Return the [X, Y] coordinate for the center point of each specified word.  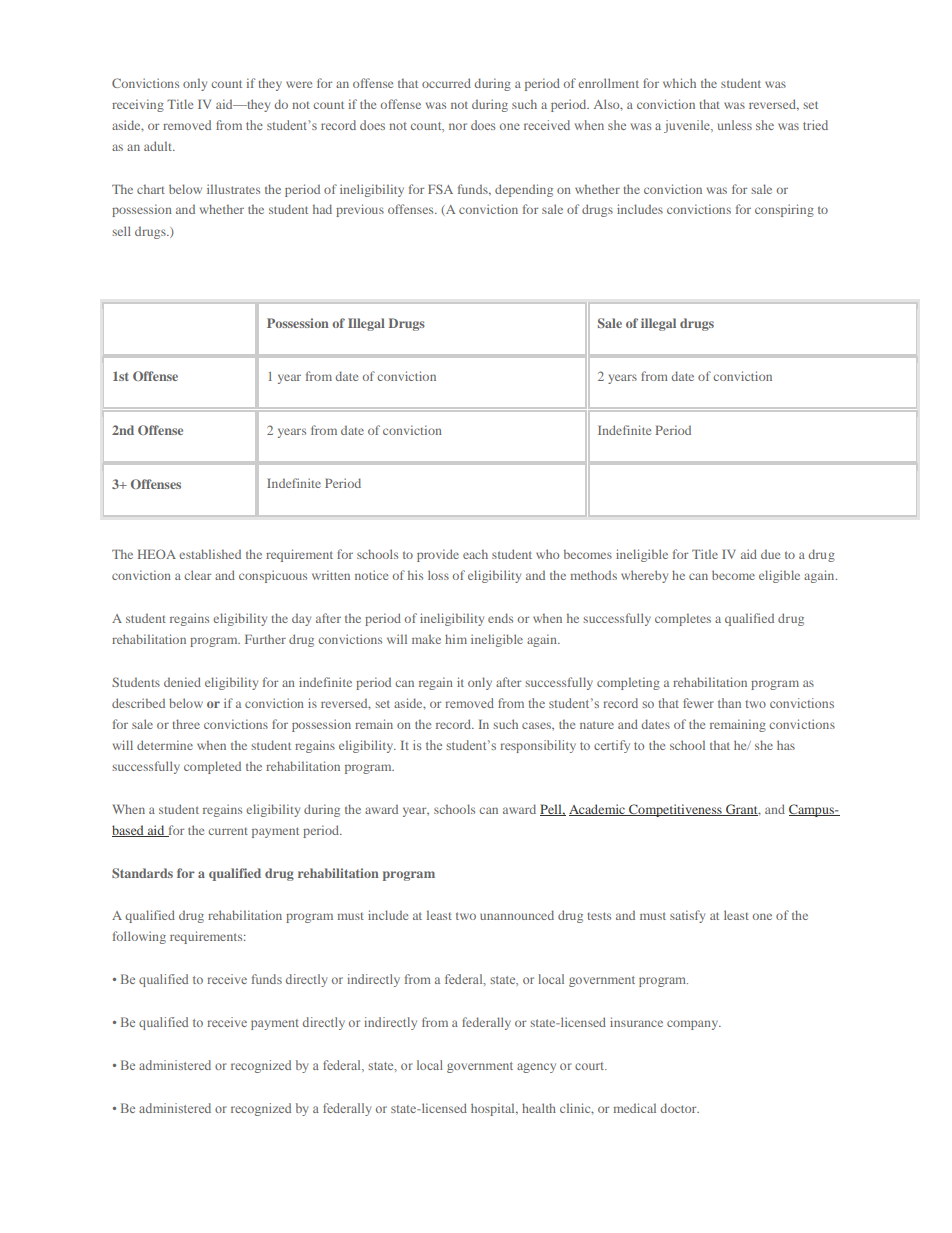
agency [536, 1068]
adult [159, 146]
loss [438, 575]
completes [683, 619]
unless [735, 125]
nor [458, 126]
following [139, 937]
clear [197, 575]
